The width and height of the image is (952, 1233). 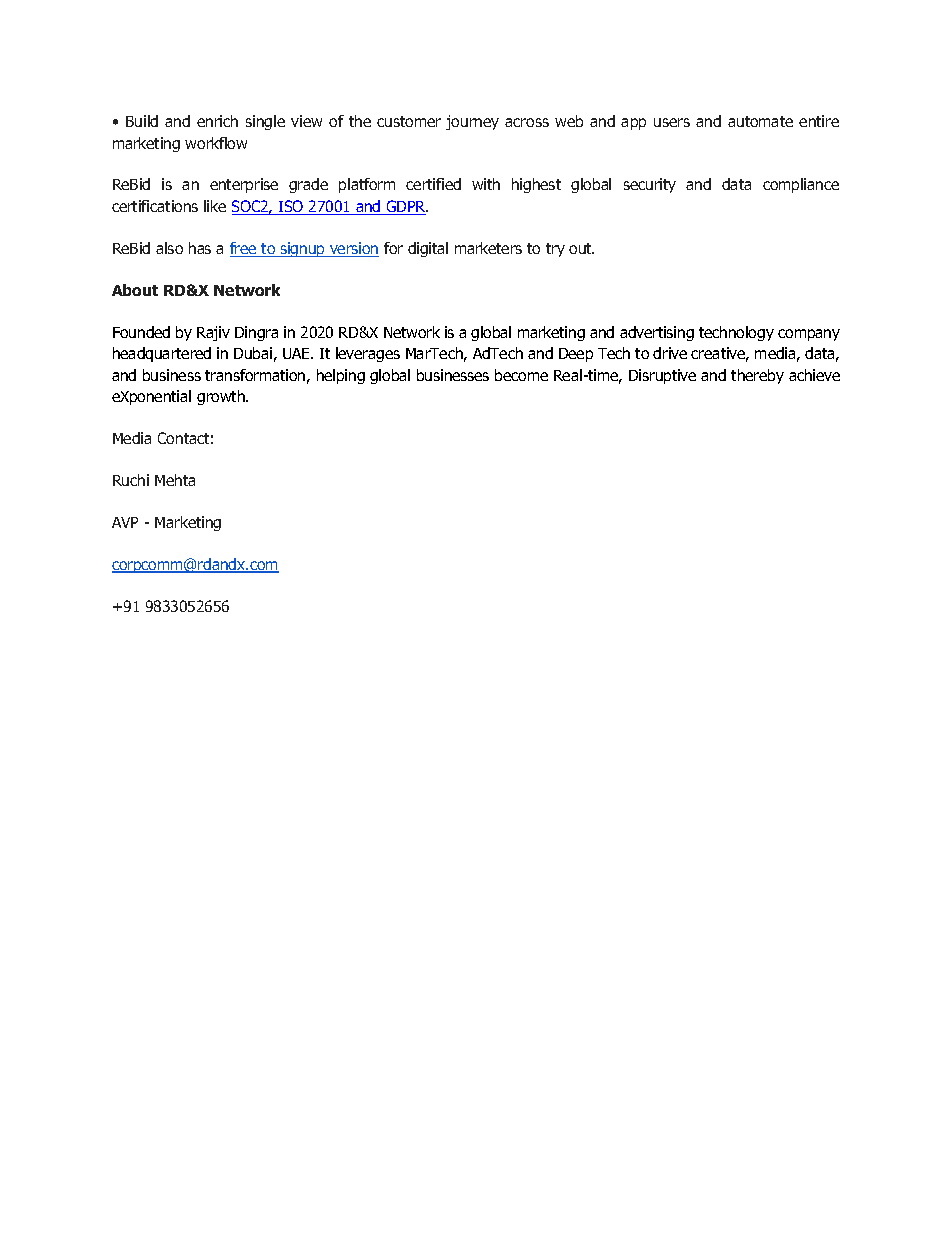 I want to click on company, so click(x=809, y=335).
